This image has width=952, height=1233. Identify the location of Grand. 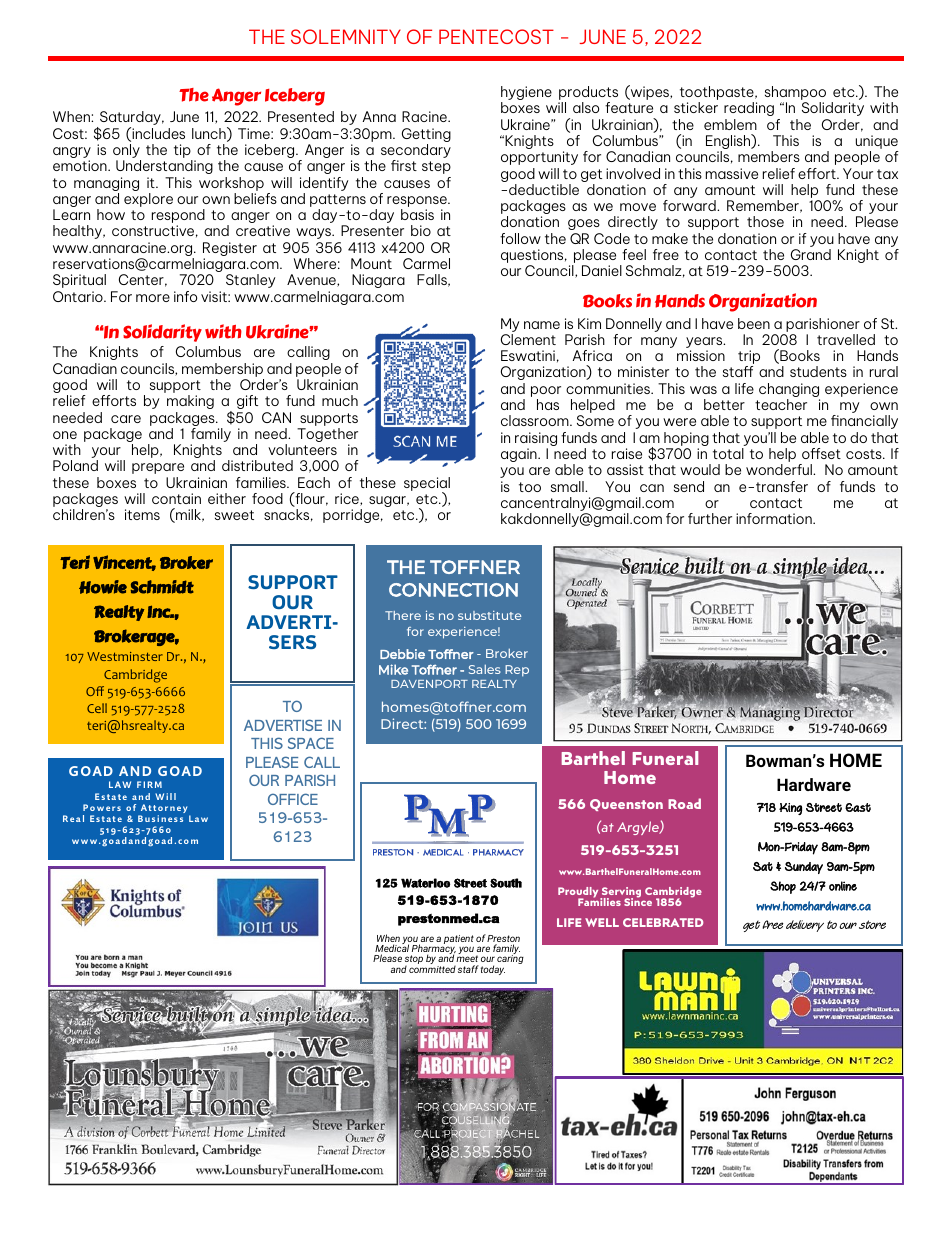
(811, 254).
